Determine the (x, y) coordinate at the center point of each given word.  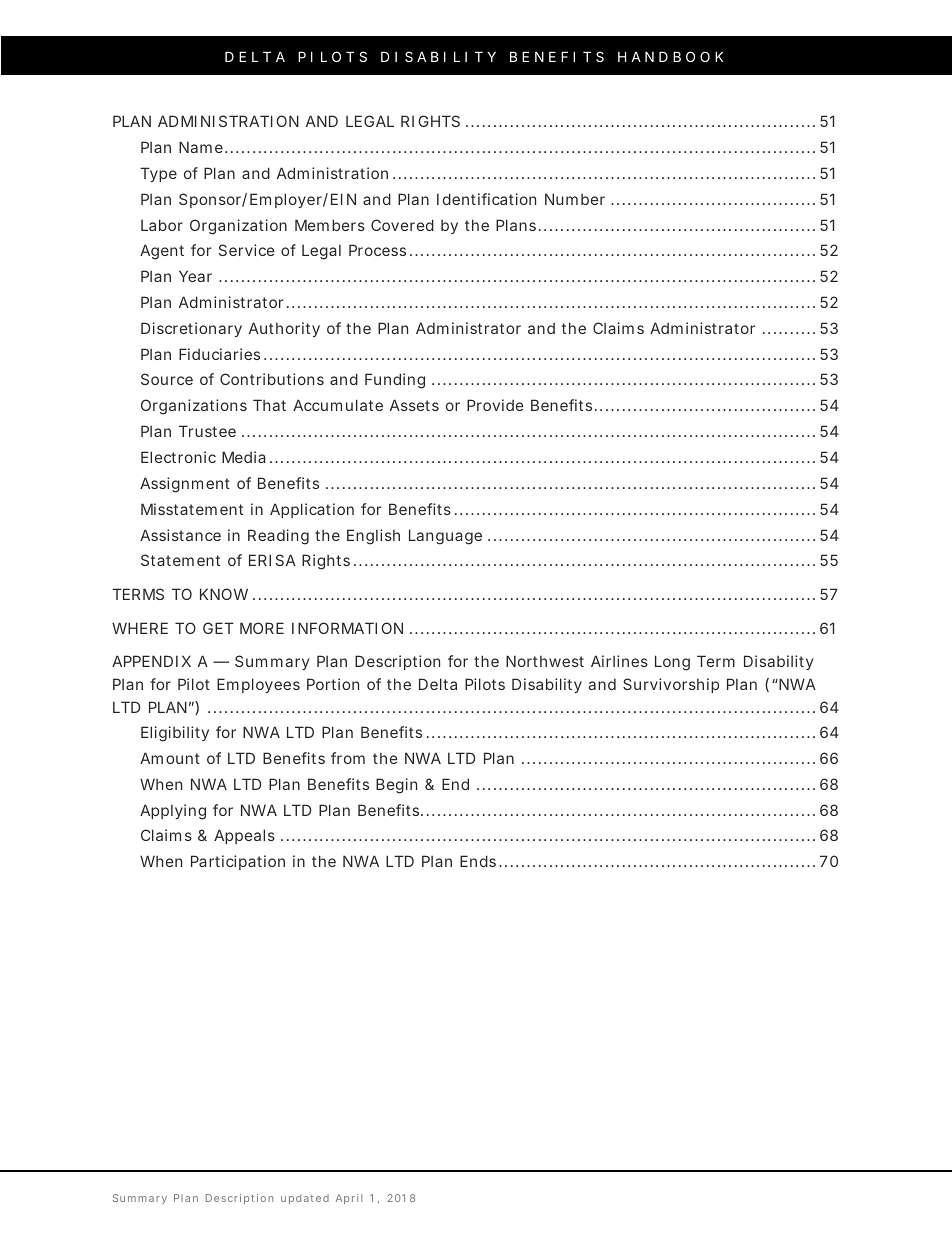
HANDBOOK (670, 56)
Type (158, 174)
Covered (402, 225)
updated (305, 1199)
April (349, 1199)
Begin (396, 786)
